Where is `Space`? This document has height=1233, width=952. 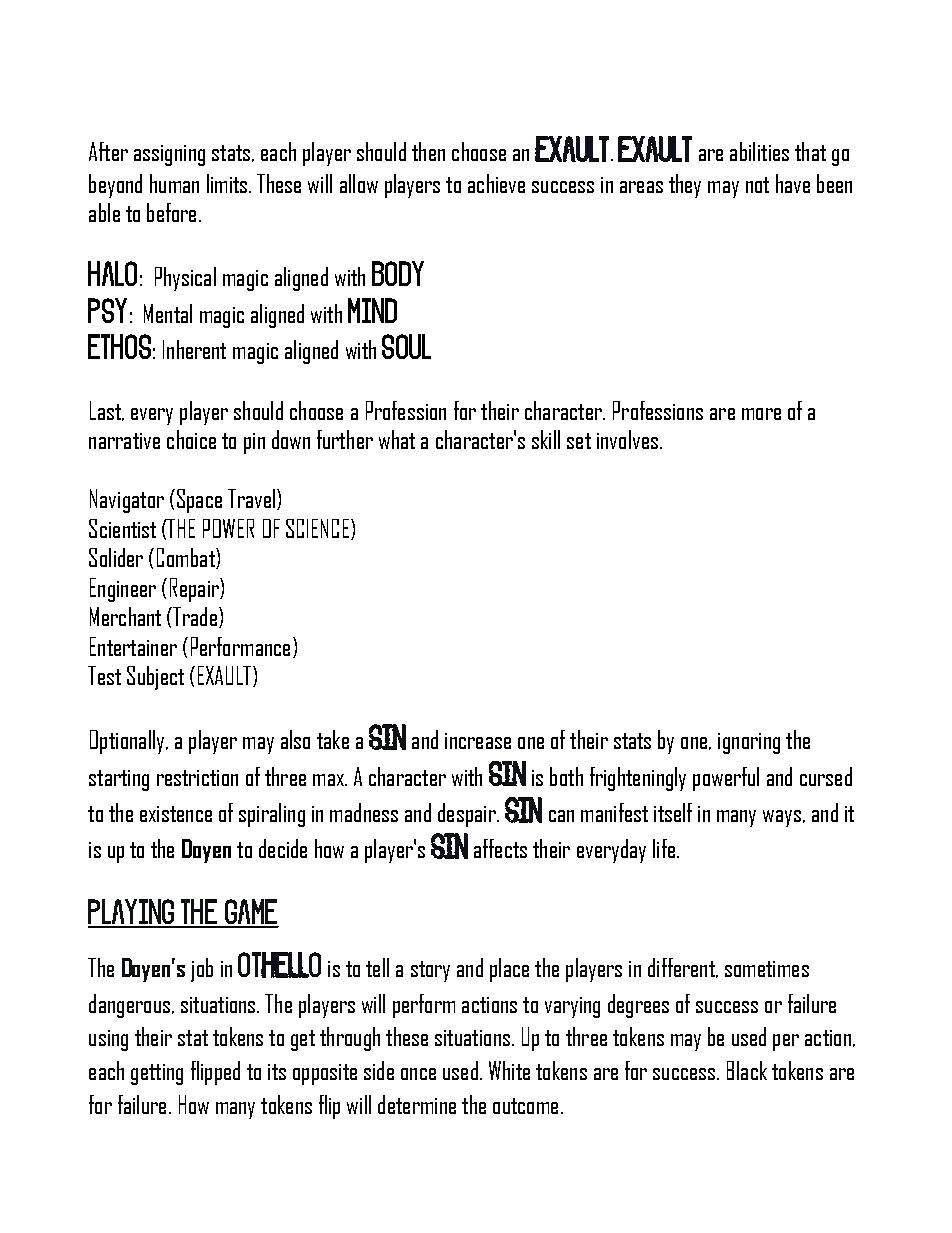
Space is located at coordinates (199, 501).
